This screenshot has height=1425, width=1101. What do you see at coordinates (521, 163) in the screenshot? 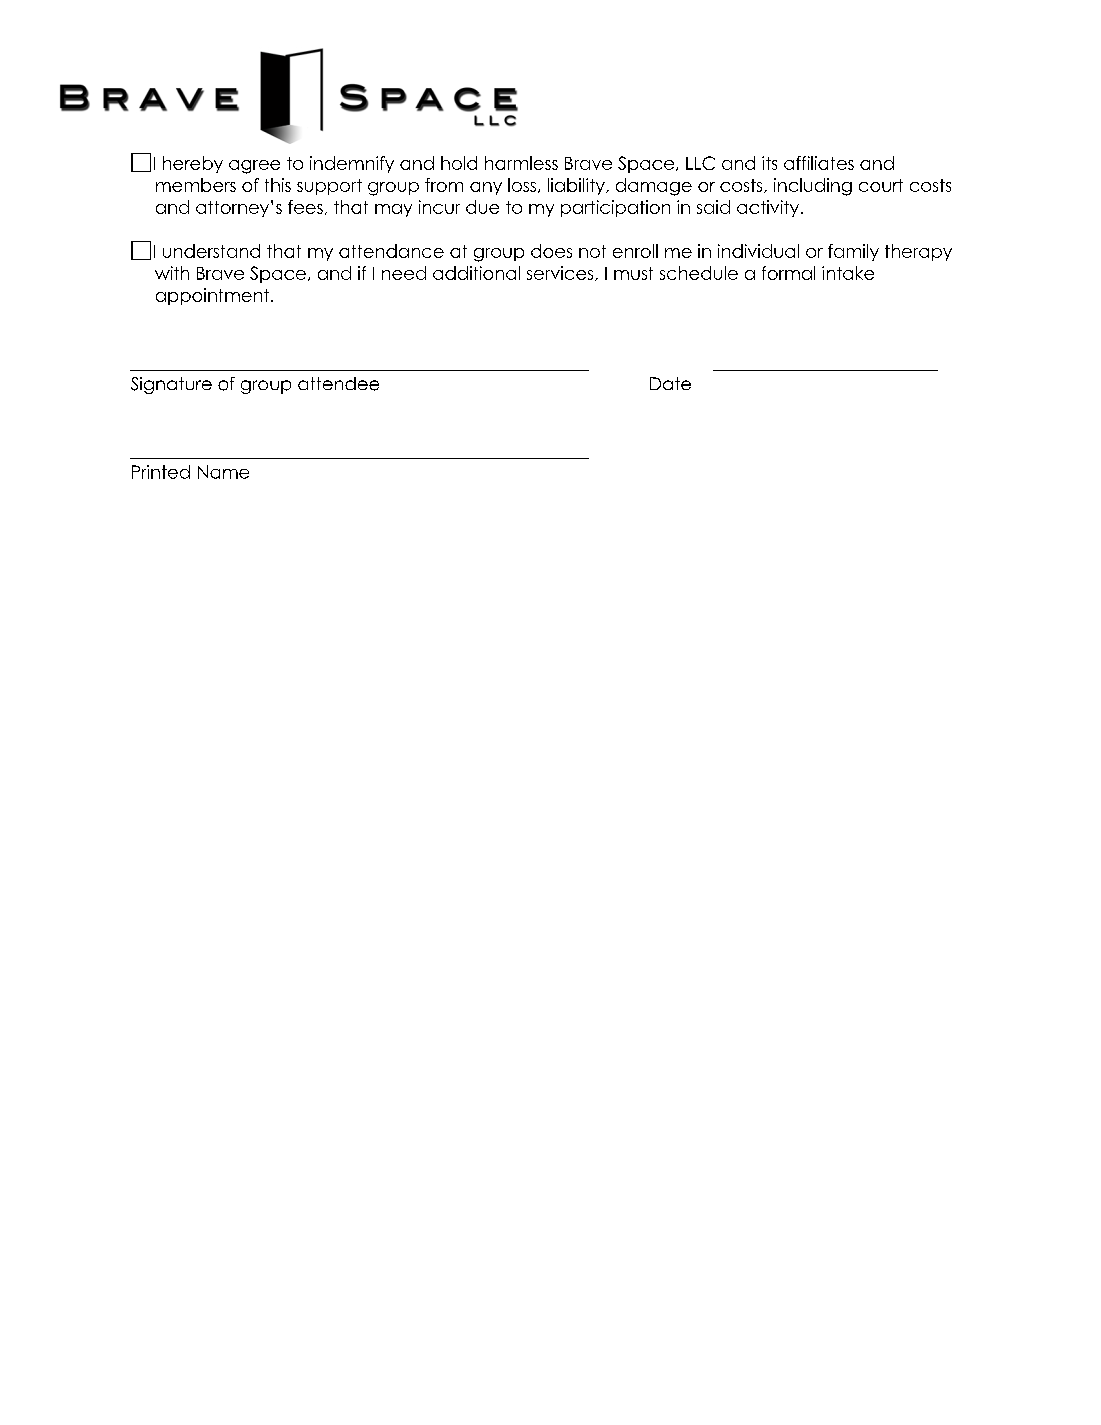
I see `harmless` at bounding box center [521, 163].
